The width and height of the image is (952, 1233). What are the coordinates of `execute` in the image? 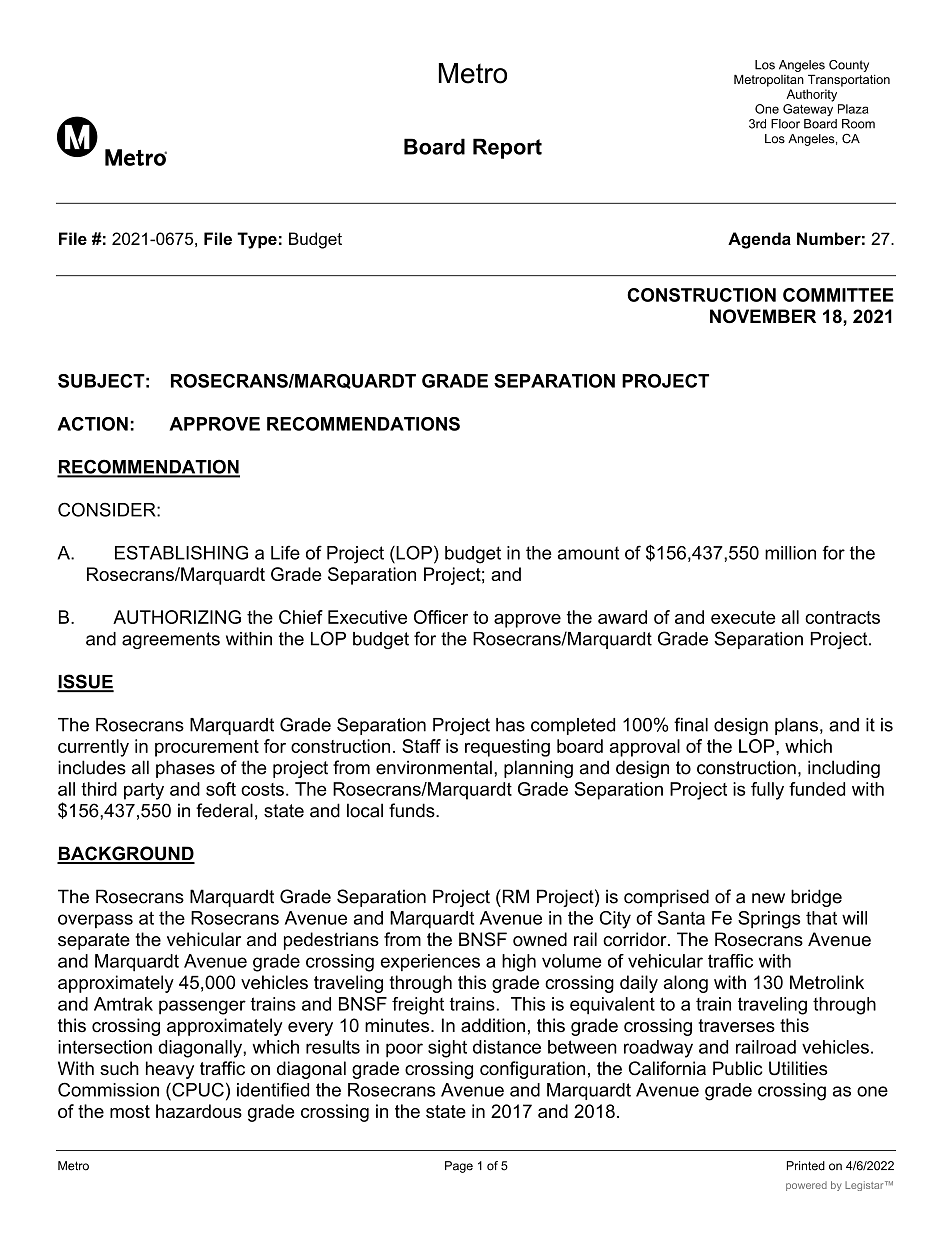 It's located at (743, 617).
